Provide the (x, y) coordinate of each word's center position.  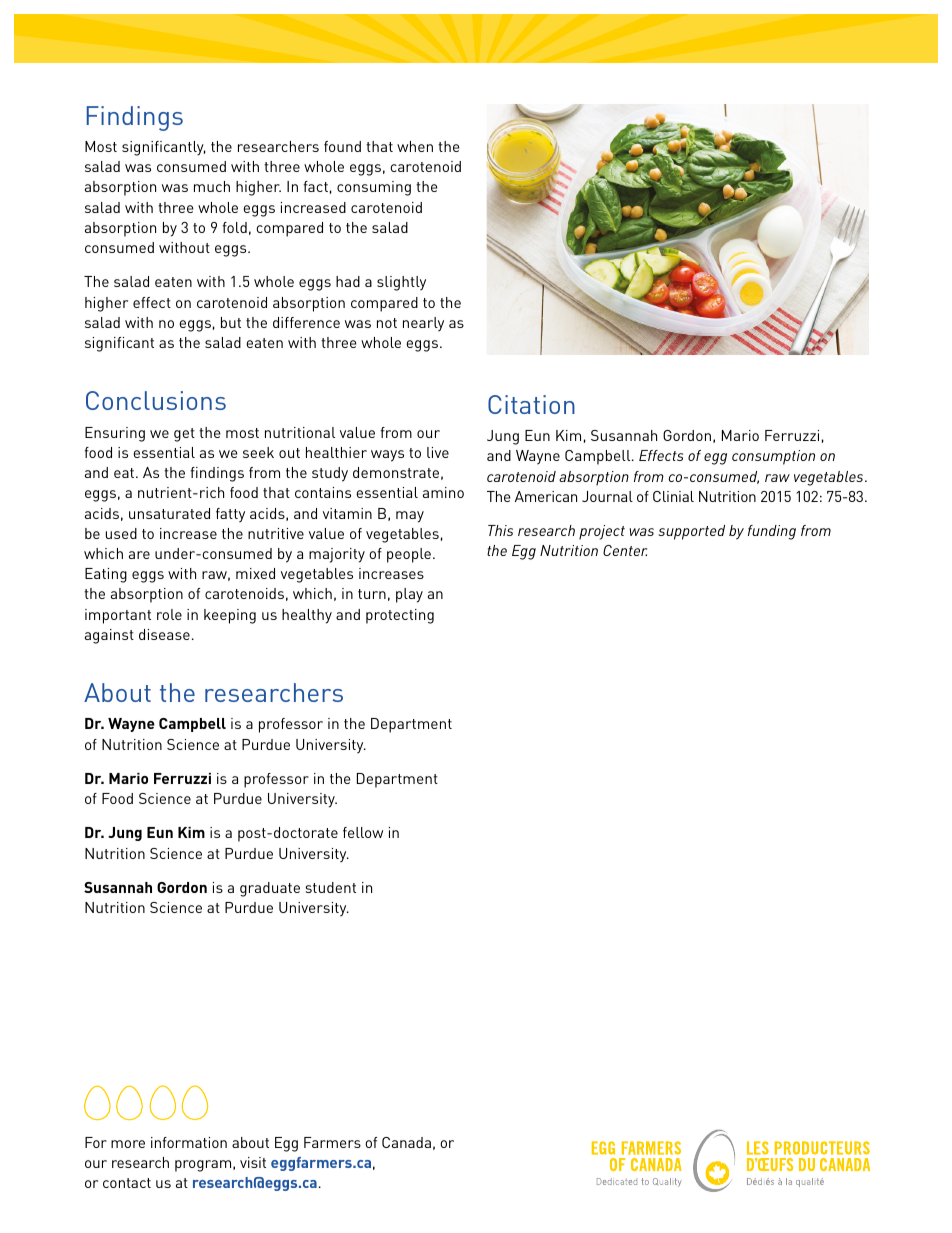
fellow (363, 832)
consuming (374, 188)
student (331, 887)
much (212, 186)
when (415, 146)
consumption (773, 457)
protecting (400, 616)
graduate (270, 889)
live (438, 452)
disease (164, 634)
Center (625, 550)
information (189, 1142)
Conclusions (156, 400)
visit (253, 1162)
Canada (406, 1142)
